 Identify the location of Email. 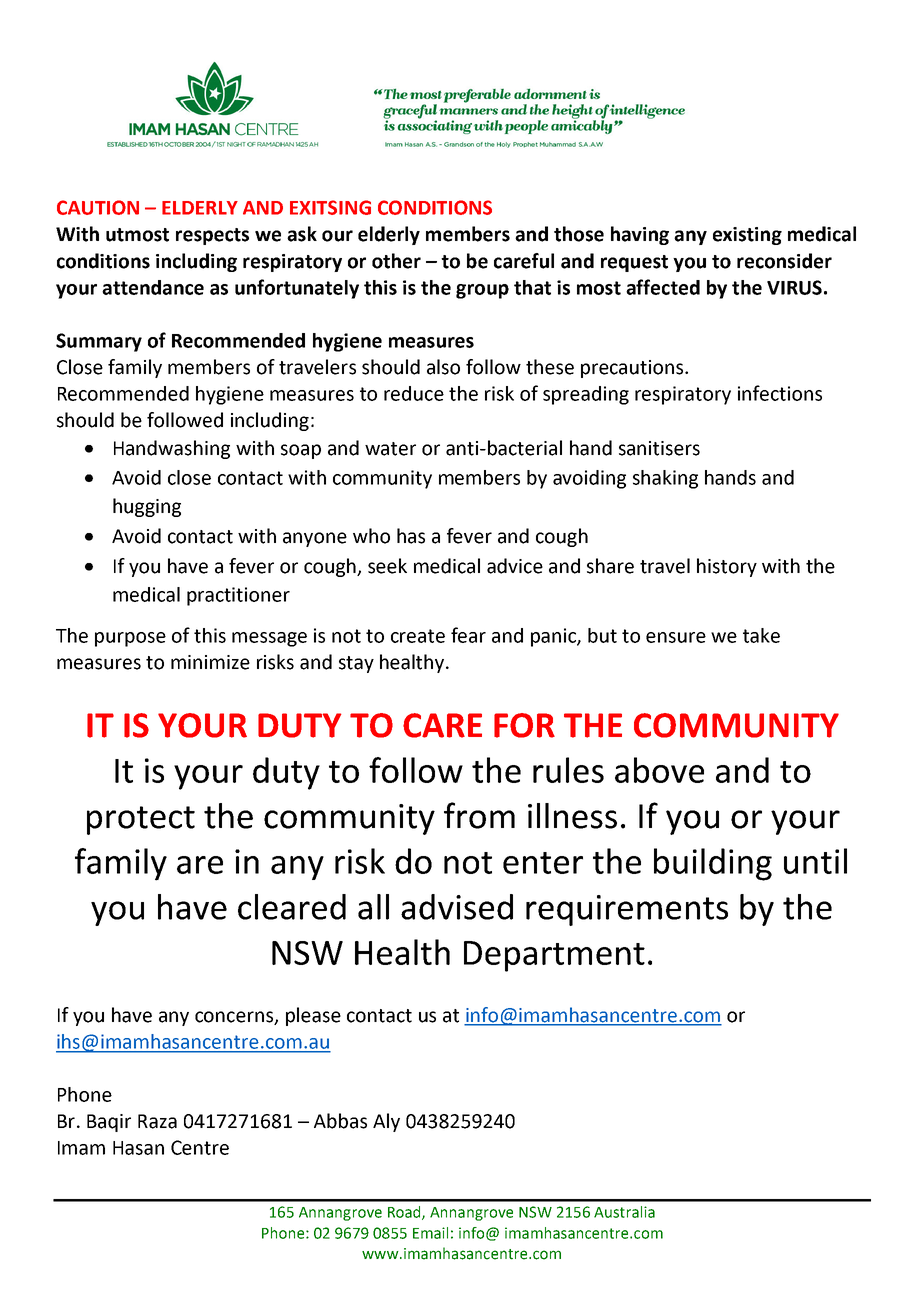
(430, 1233).
